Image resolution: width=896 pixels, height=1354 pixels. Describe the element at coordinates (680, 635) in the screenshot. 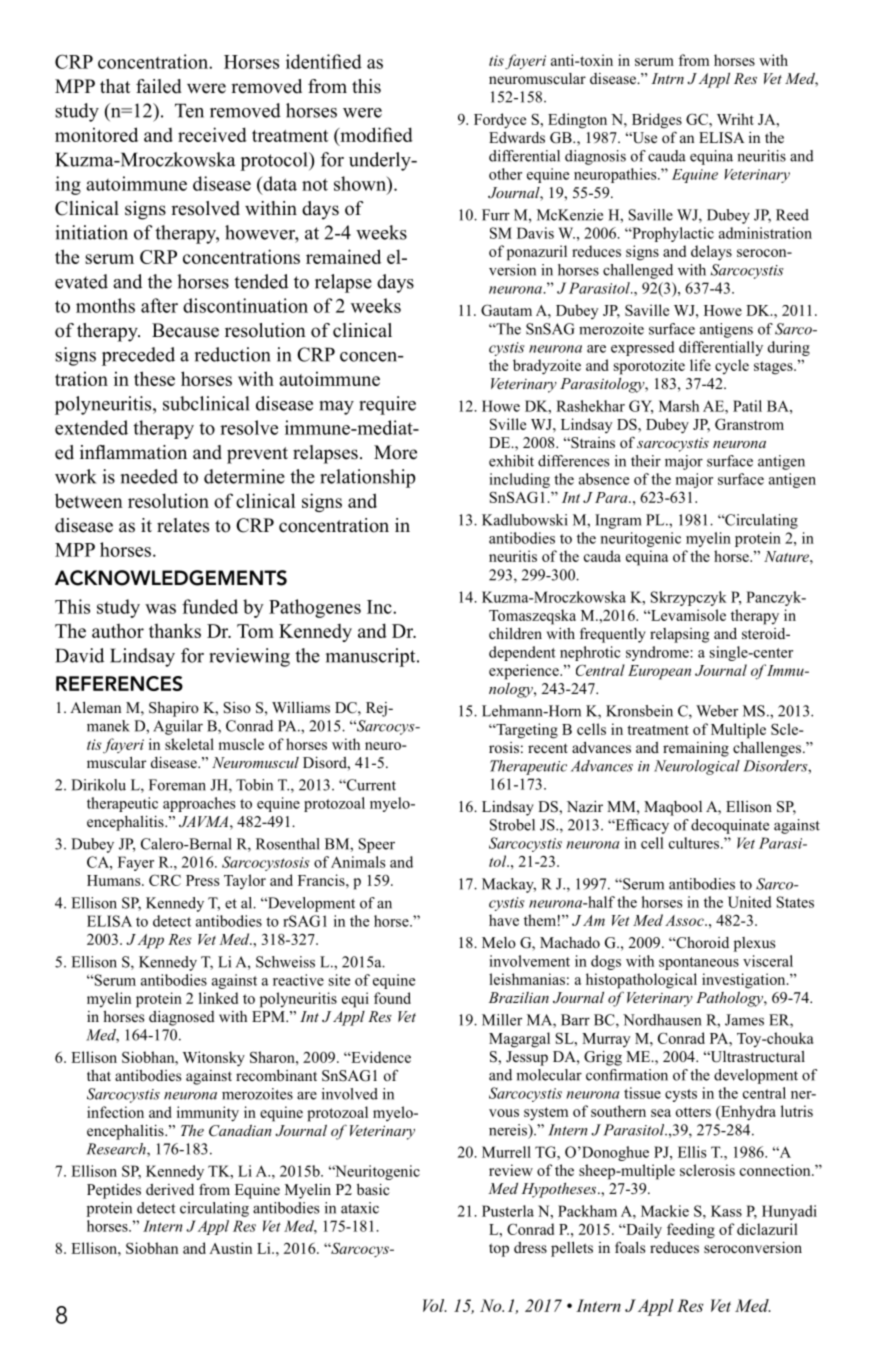

I see `relapsing` at that location.
